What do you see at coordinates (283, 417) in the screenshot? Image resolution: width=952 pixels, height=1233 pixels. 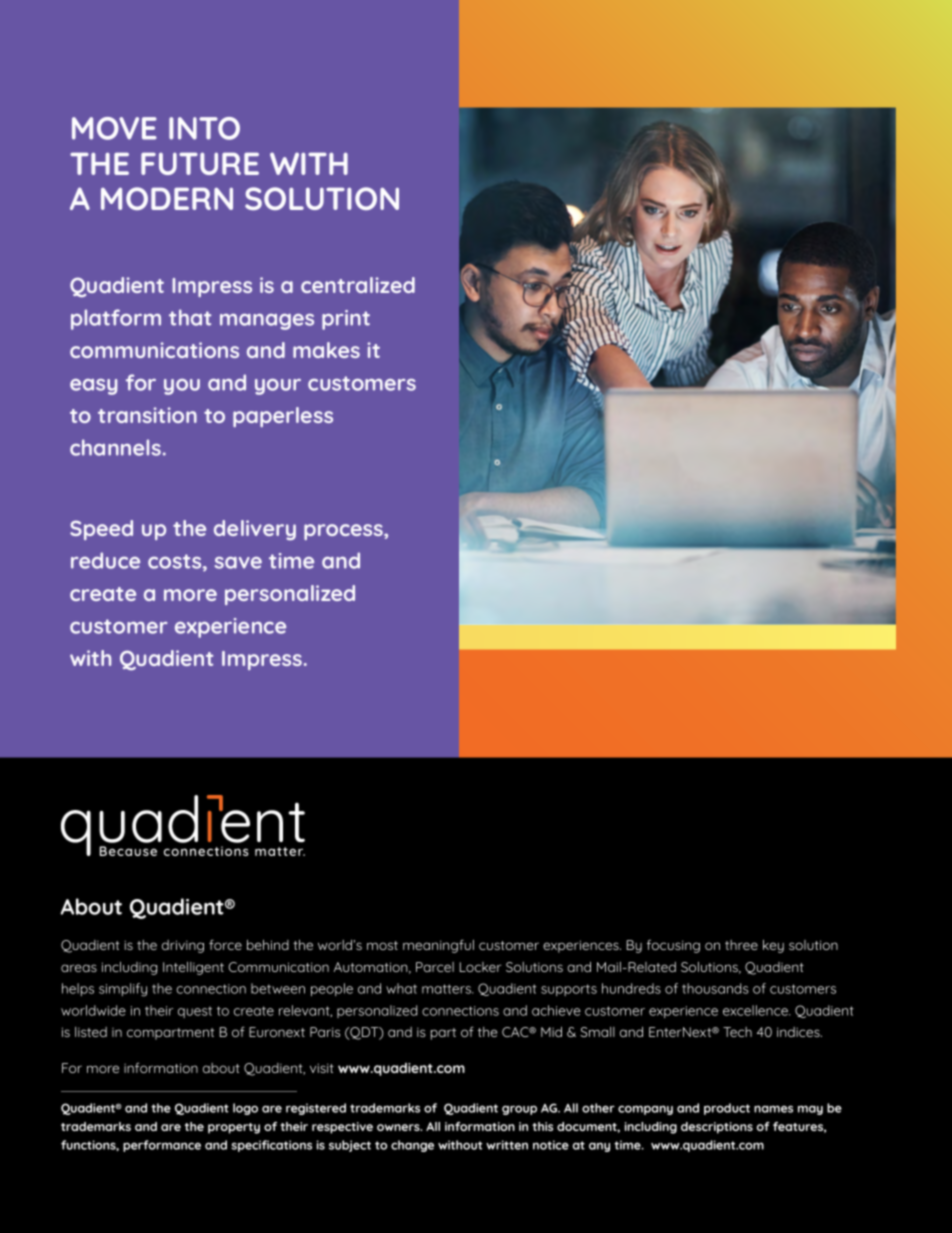 I see `paperless` at bounding box center [283, 417].
